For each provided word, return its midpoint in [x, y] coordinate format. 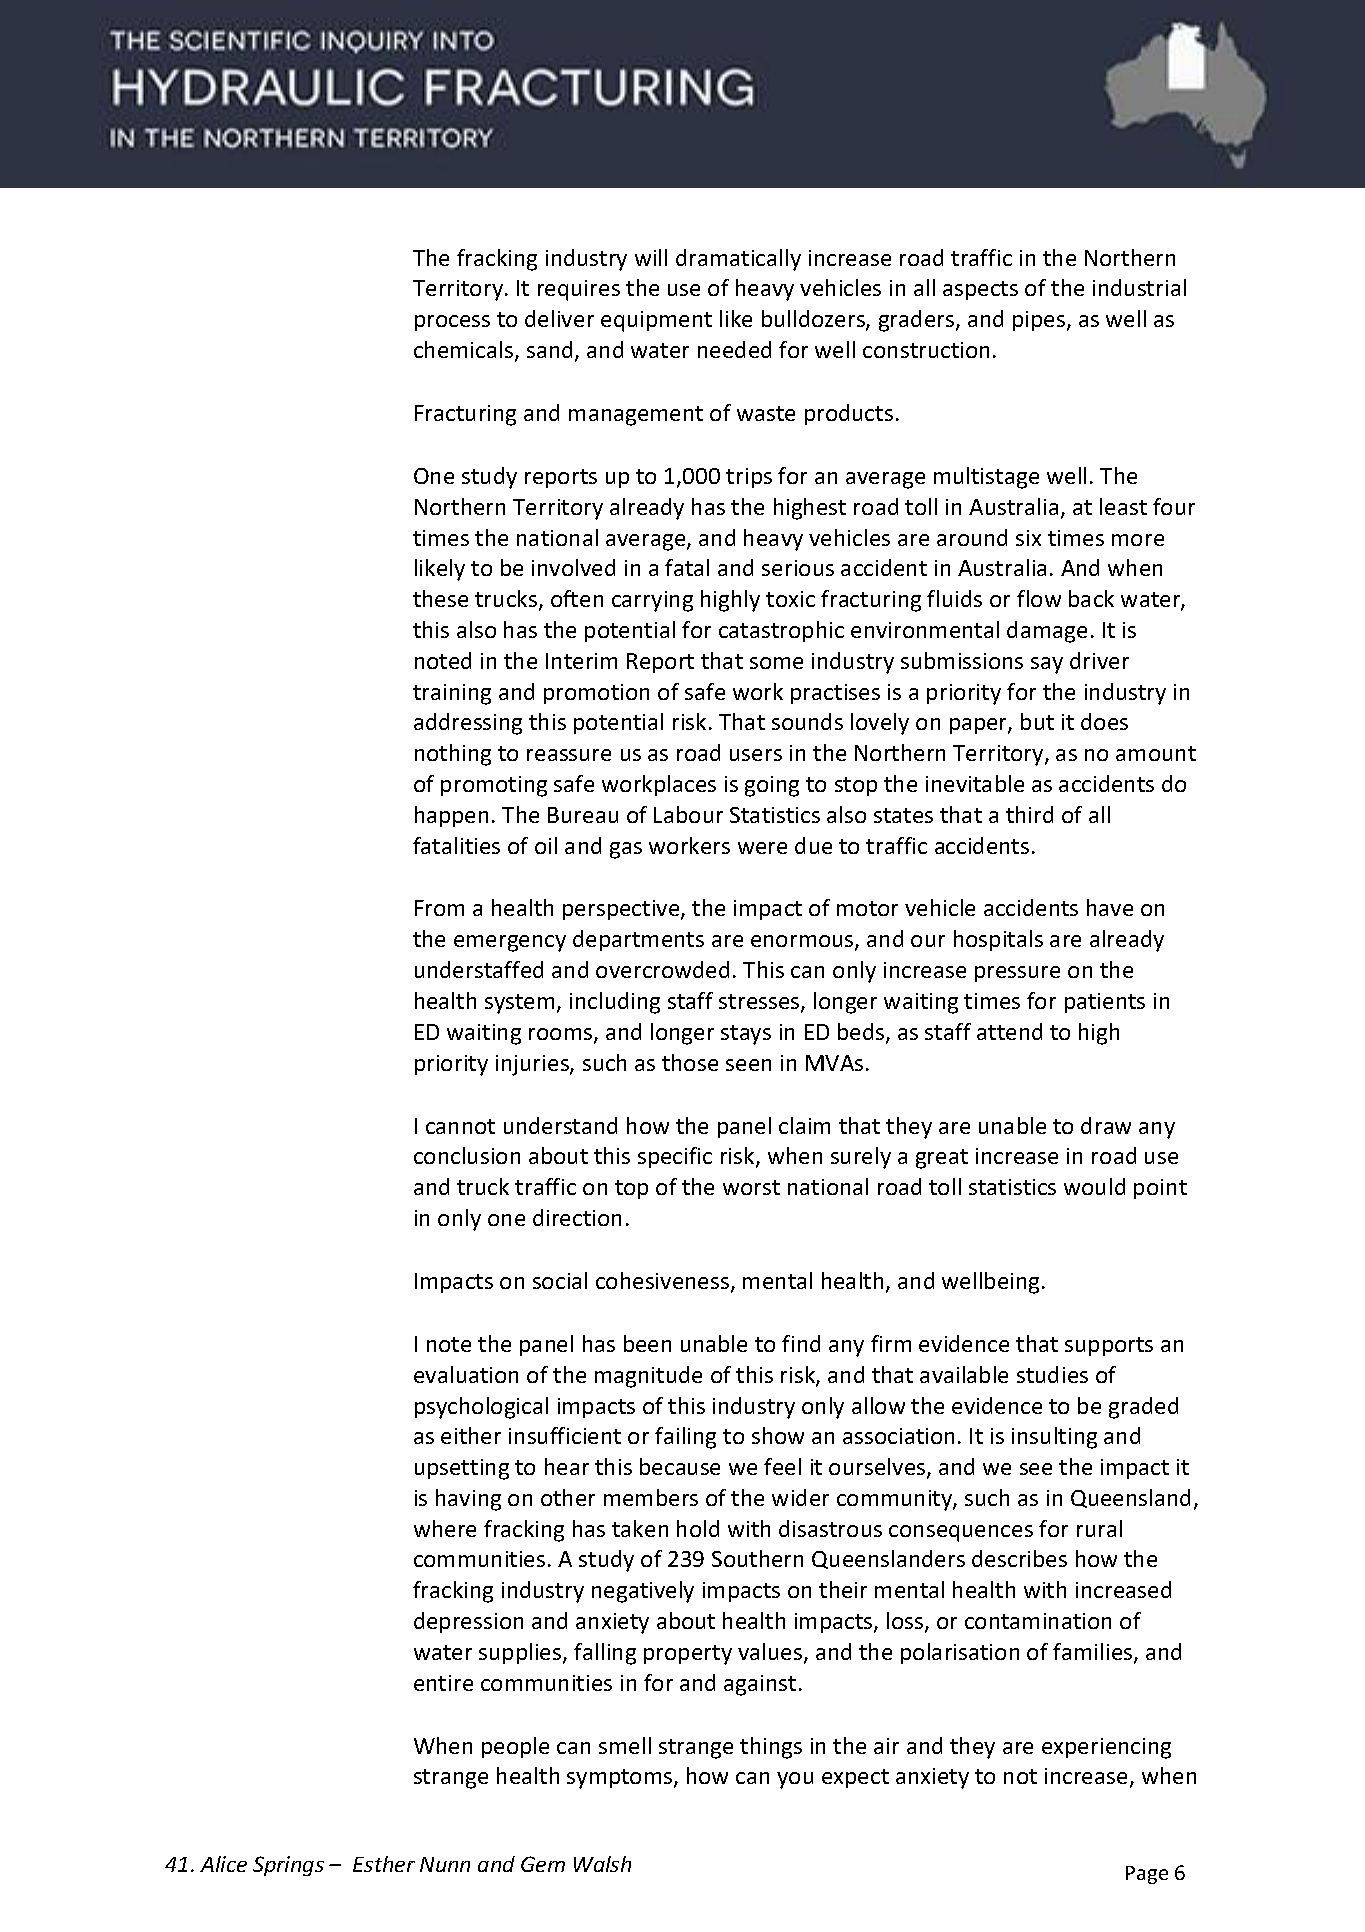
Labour [688, 814]
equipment [656, 321]
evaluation [466, 1374]
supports [1109, 1346]
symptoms [621, 1779]
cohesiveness [664, 1282]
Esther [384, 1864]
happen [451, 816]
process [452, 323]
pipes [1040, 321]
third [1029, 814]
